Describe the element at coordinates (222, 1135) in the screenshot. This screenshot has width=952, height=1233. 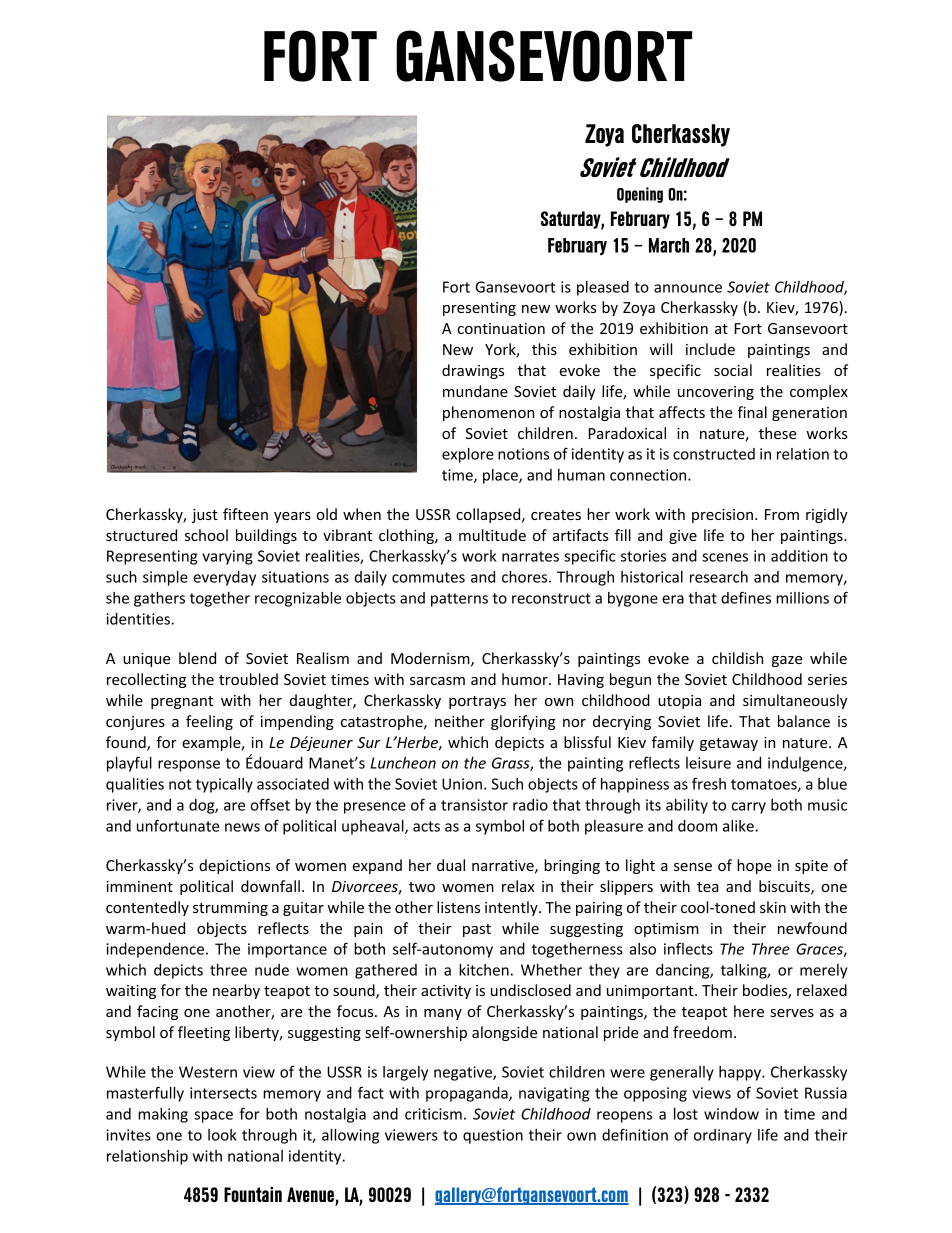
I see `look` at that location.
